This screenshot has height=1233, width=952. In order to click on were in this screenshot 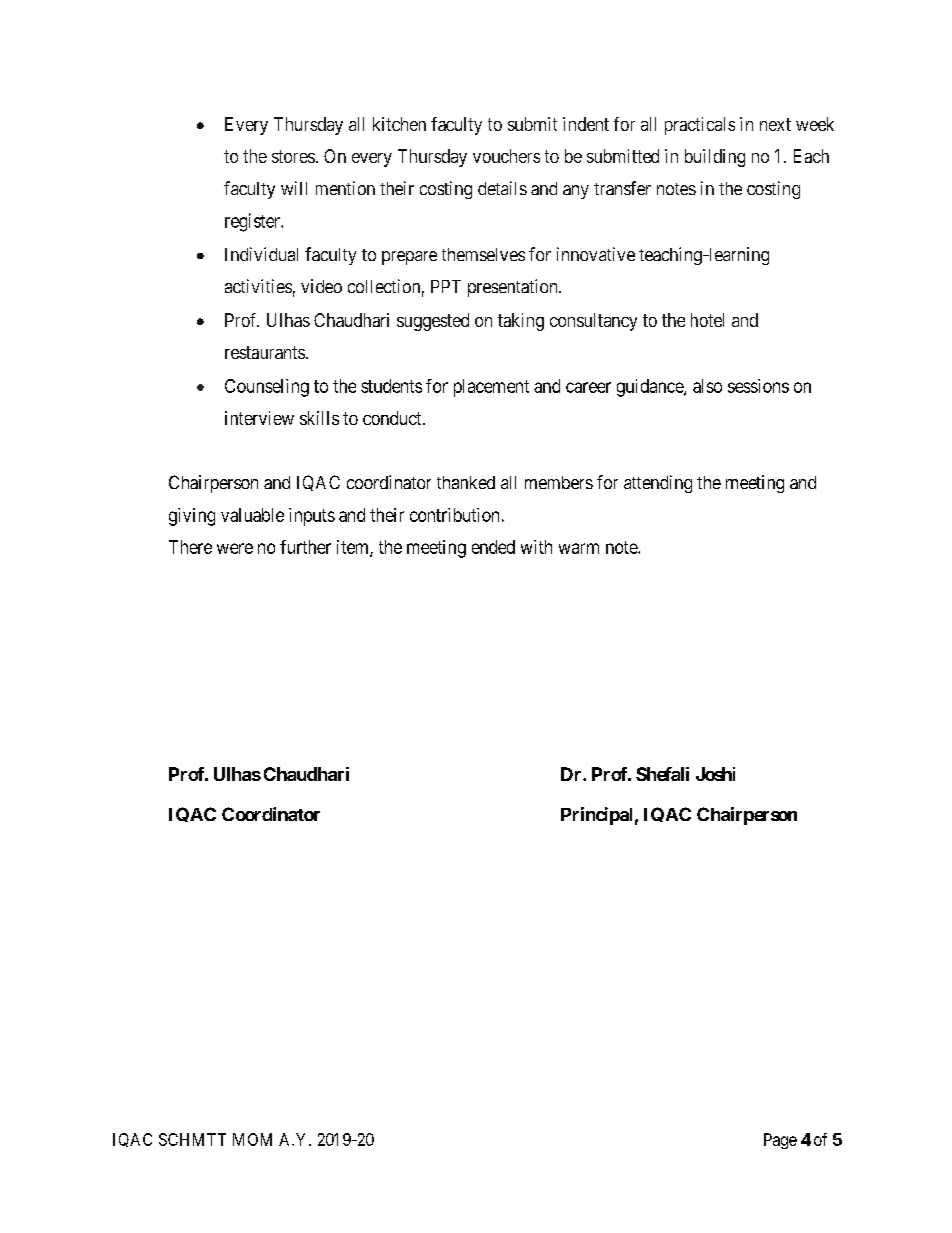, I will do `click(235, 548)`.
